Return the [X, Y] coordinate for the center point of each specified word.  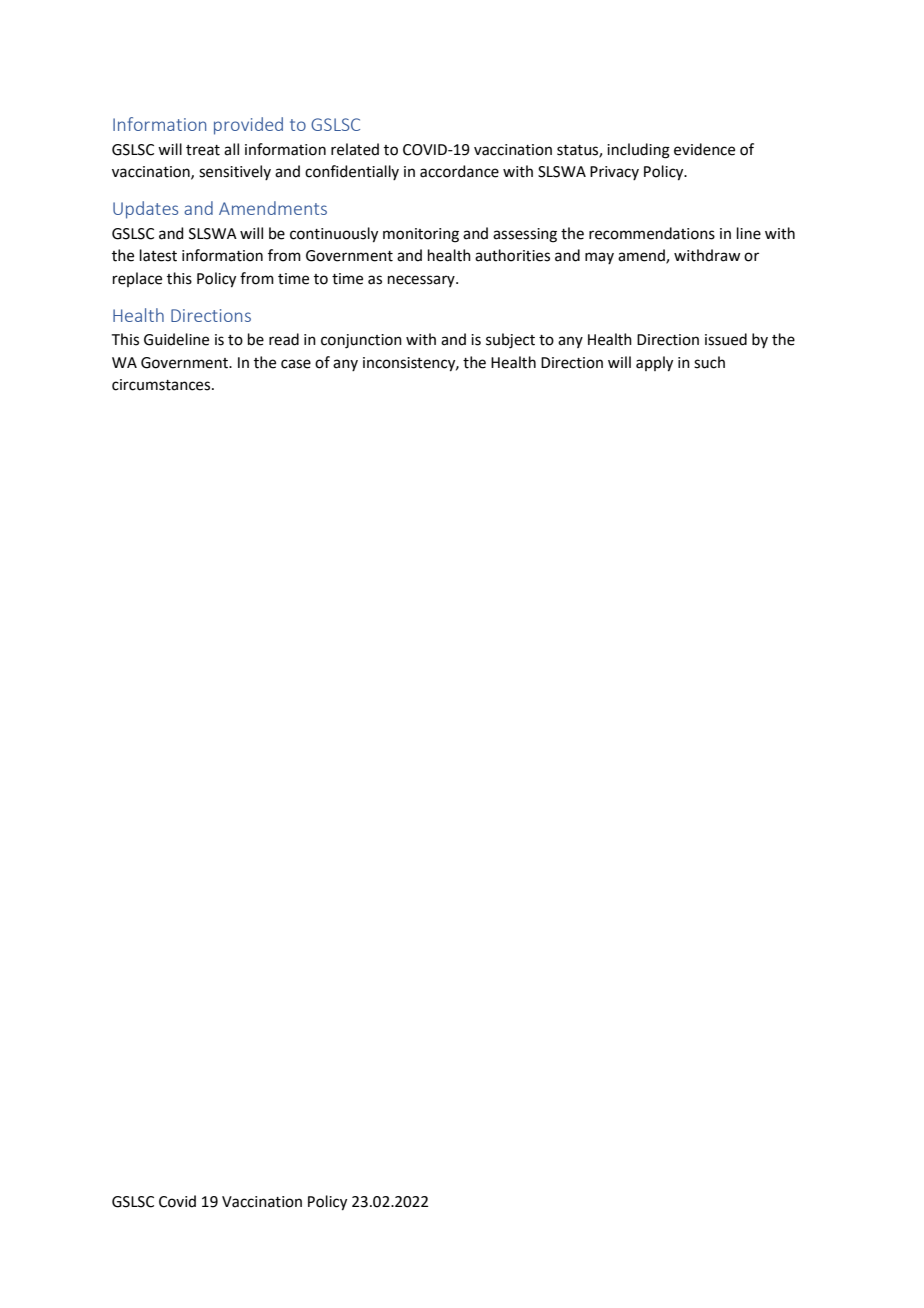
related [355, 149]
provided [248, 126]
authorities [512, 255]
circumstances [162, 385]
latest [158, 255]
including [638, 151]
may [599, 258]
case [296, 364]
